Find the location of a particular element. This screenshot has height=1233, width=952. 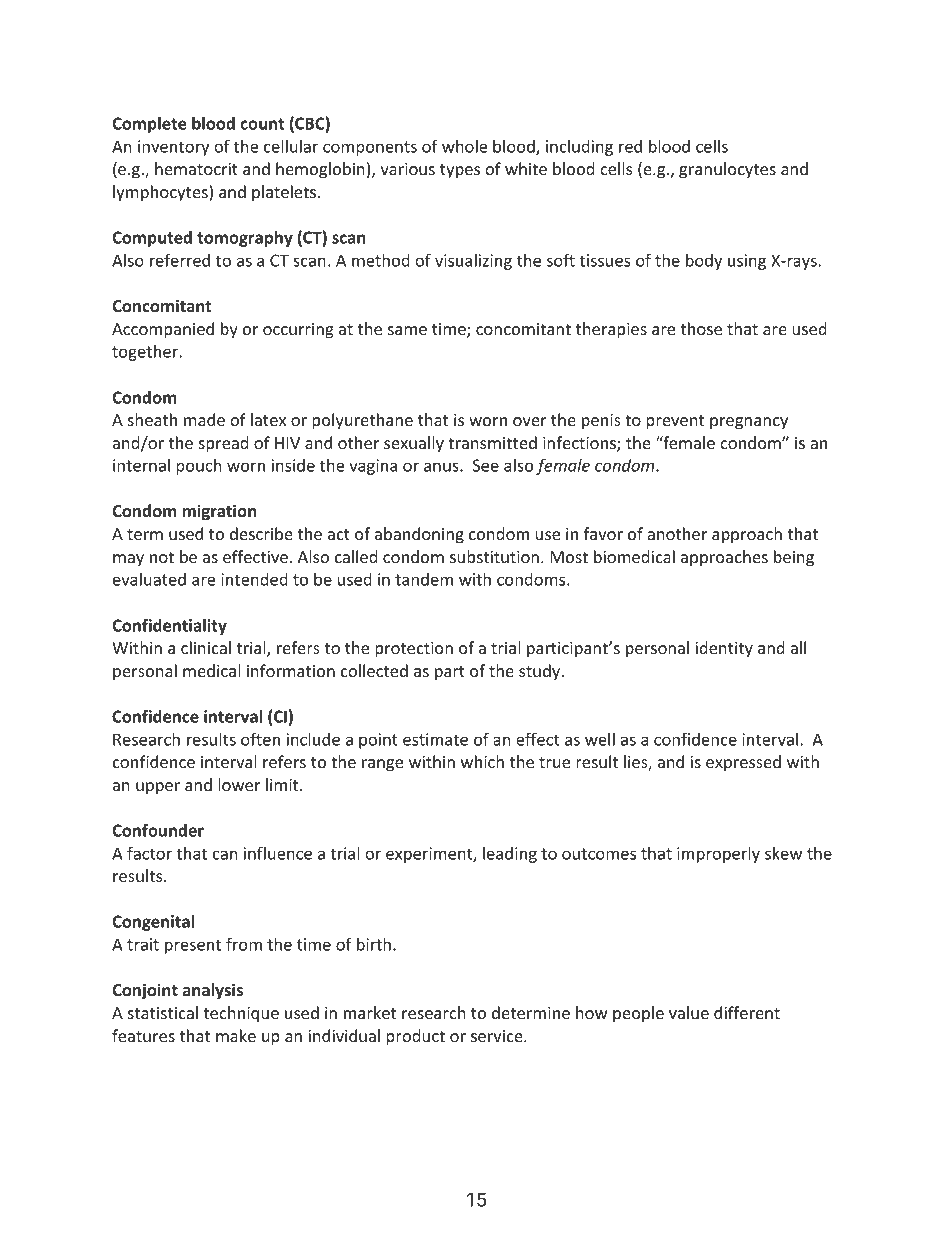

pregnancy is located at coordinates (749, 423).
